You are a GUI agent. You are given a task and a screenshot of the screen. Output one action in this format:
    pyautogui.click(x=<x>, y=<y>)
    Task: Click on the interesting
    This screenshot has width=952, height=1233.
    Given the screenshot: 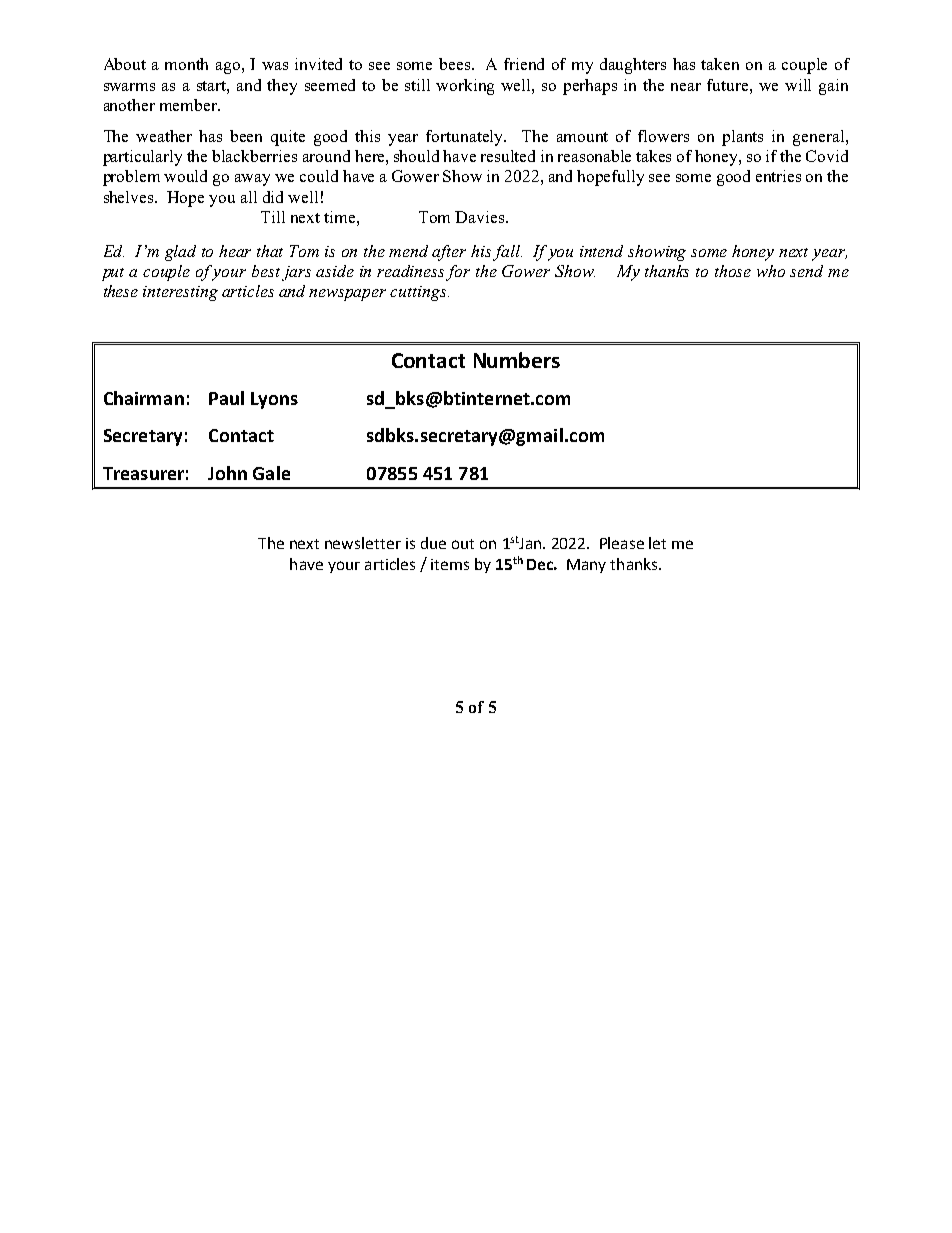 What is the action you would take?
    pyautogui.click(x=180, y=293)
